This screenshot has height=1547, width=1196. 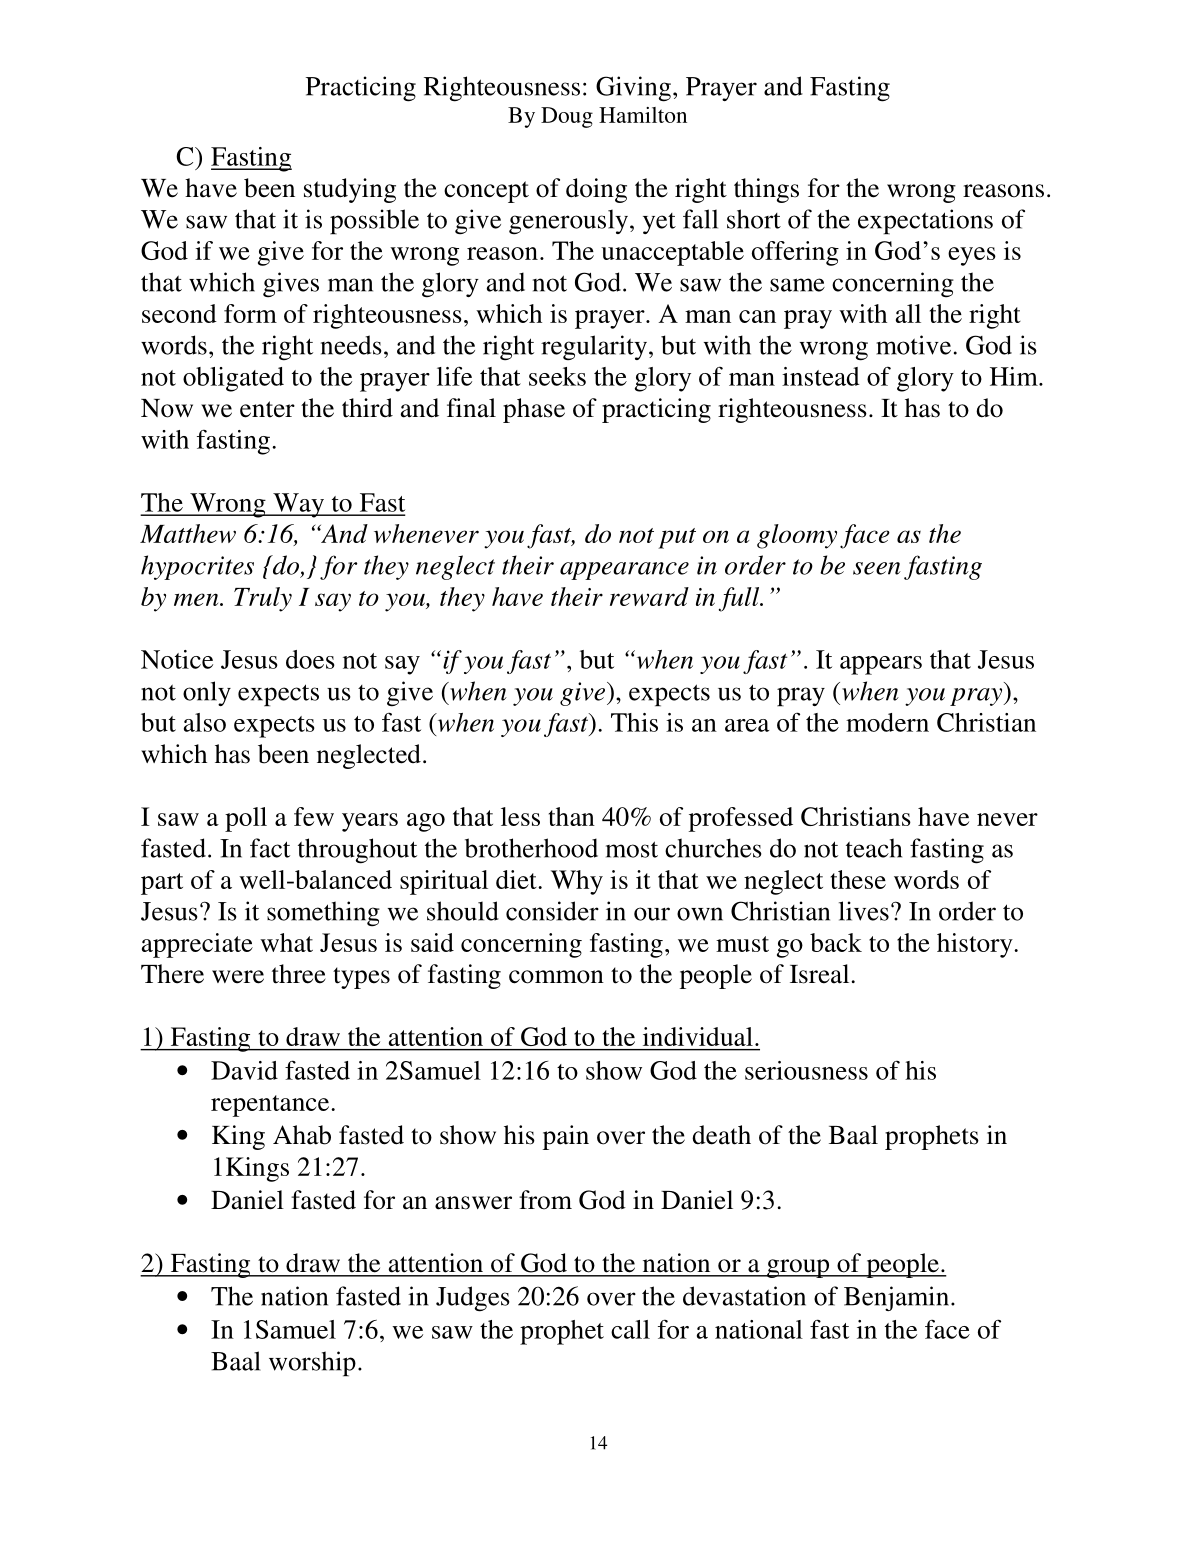 I want to click on call, so click(x=630, y=1329).
